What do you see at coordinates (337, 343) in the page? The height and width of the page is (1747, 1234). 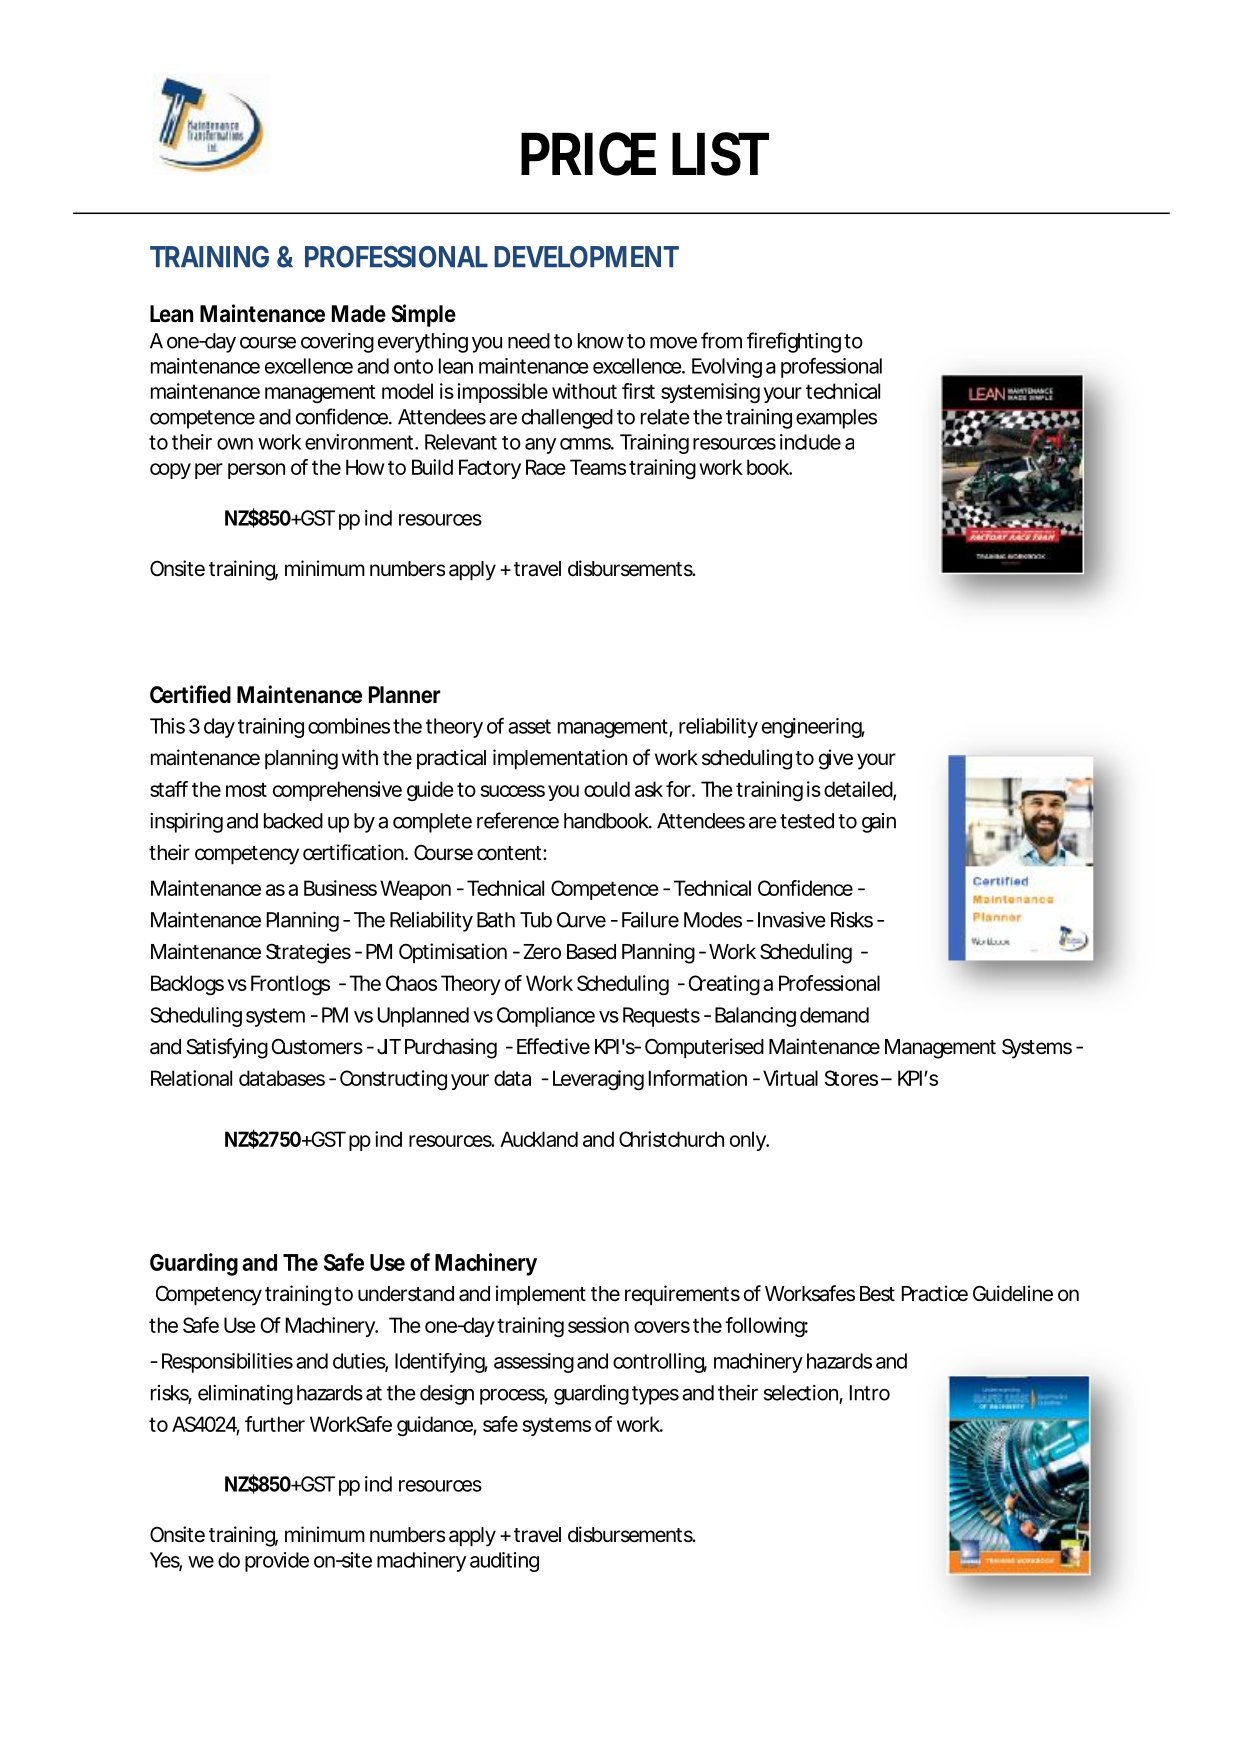 I see `covering` at bounding box center [337, 343].
